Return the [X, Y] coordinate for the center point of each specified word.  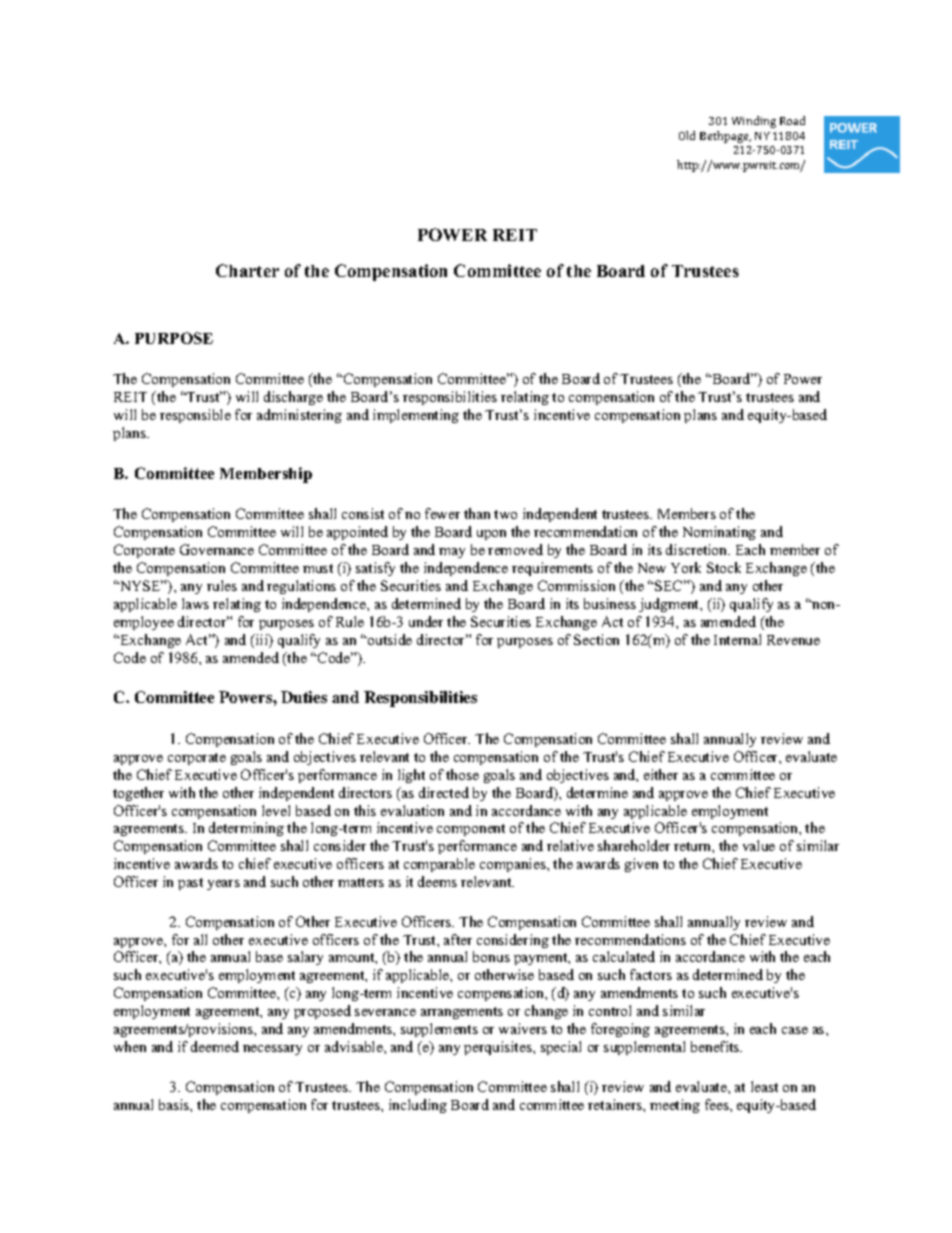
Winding [754, 122]
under [426, 621]
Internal [737, 639]
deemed [215, 1046]
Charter [247, 270]
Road [792, 120]
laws [195, 603]
